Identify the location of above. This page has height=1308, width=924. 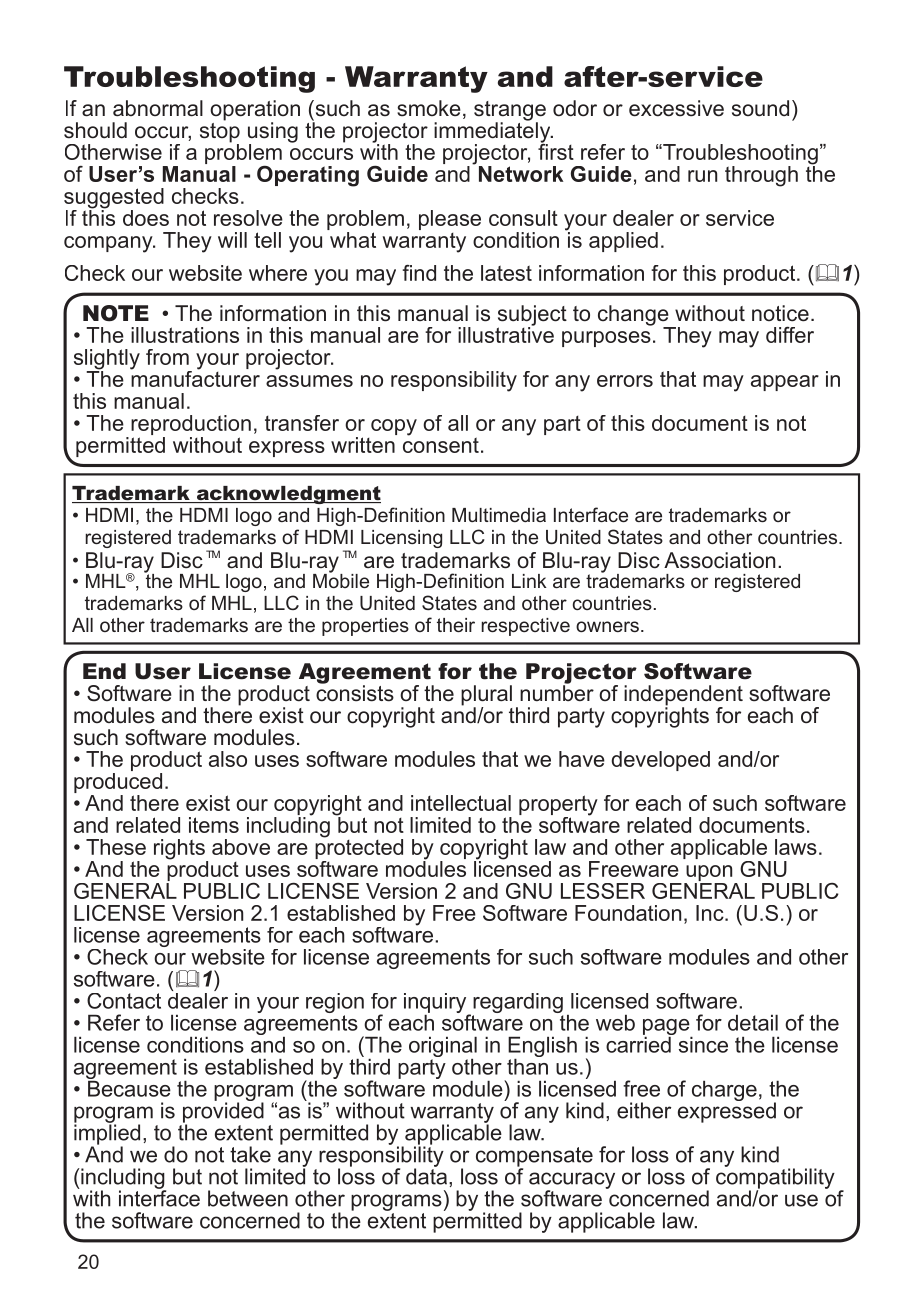
(241, 847).
